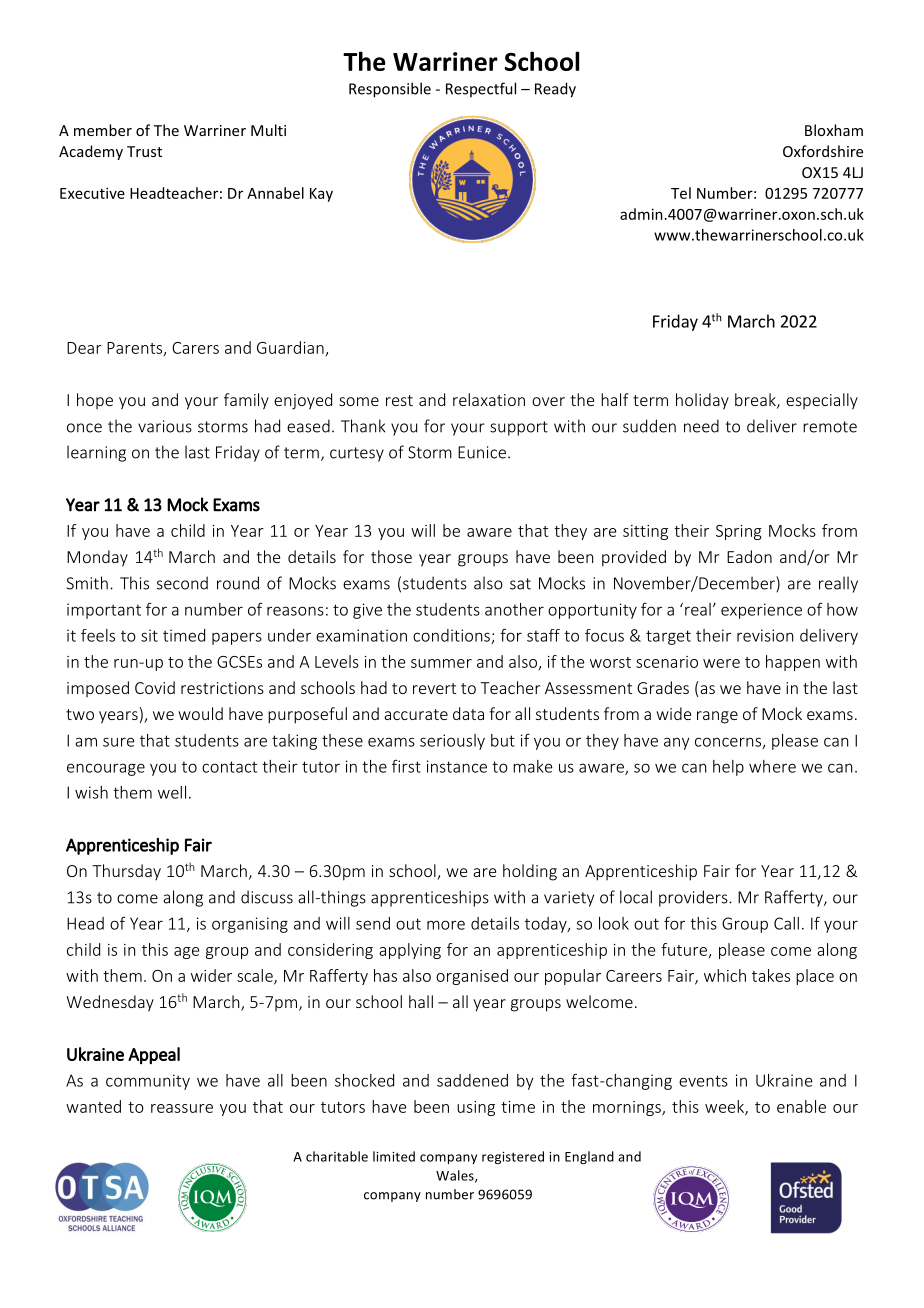 The height and width of the page is (1308, 924). I want to click on holding, so click(530, 872).
